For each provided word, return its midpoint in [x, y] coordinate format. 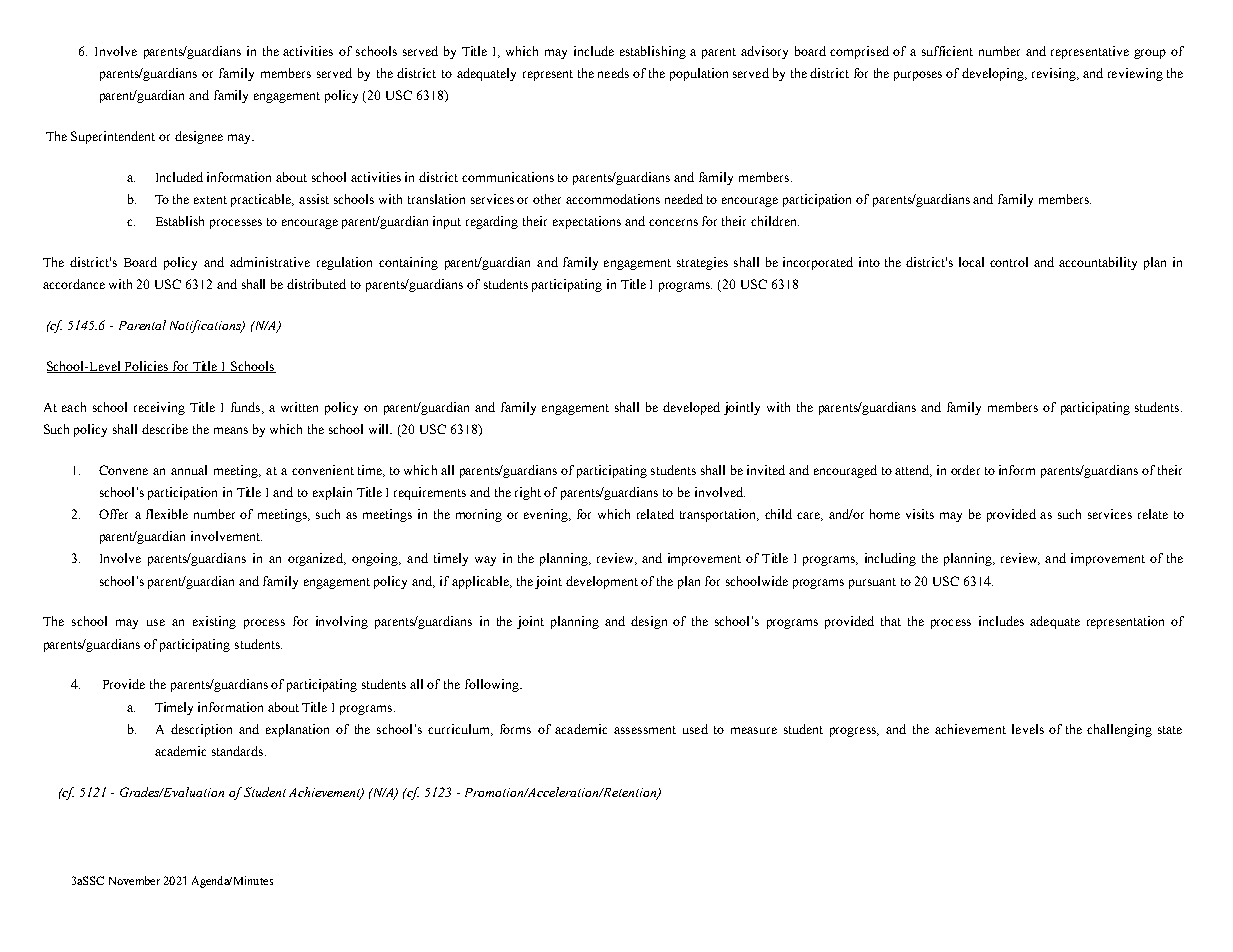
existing [214, 622]
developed [691, 408]
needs [613, 73]
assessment [645, 730]
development [602, 582]
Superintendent [113, 137]
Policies [147, 367]
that [891, 621]
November [134, 880]
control [1009, 262]
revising [1055, 74]
